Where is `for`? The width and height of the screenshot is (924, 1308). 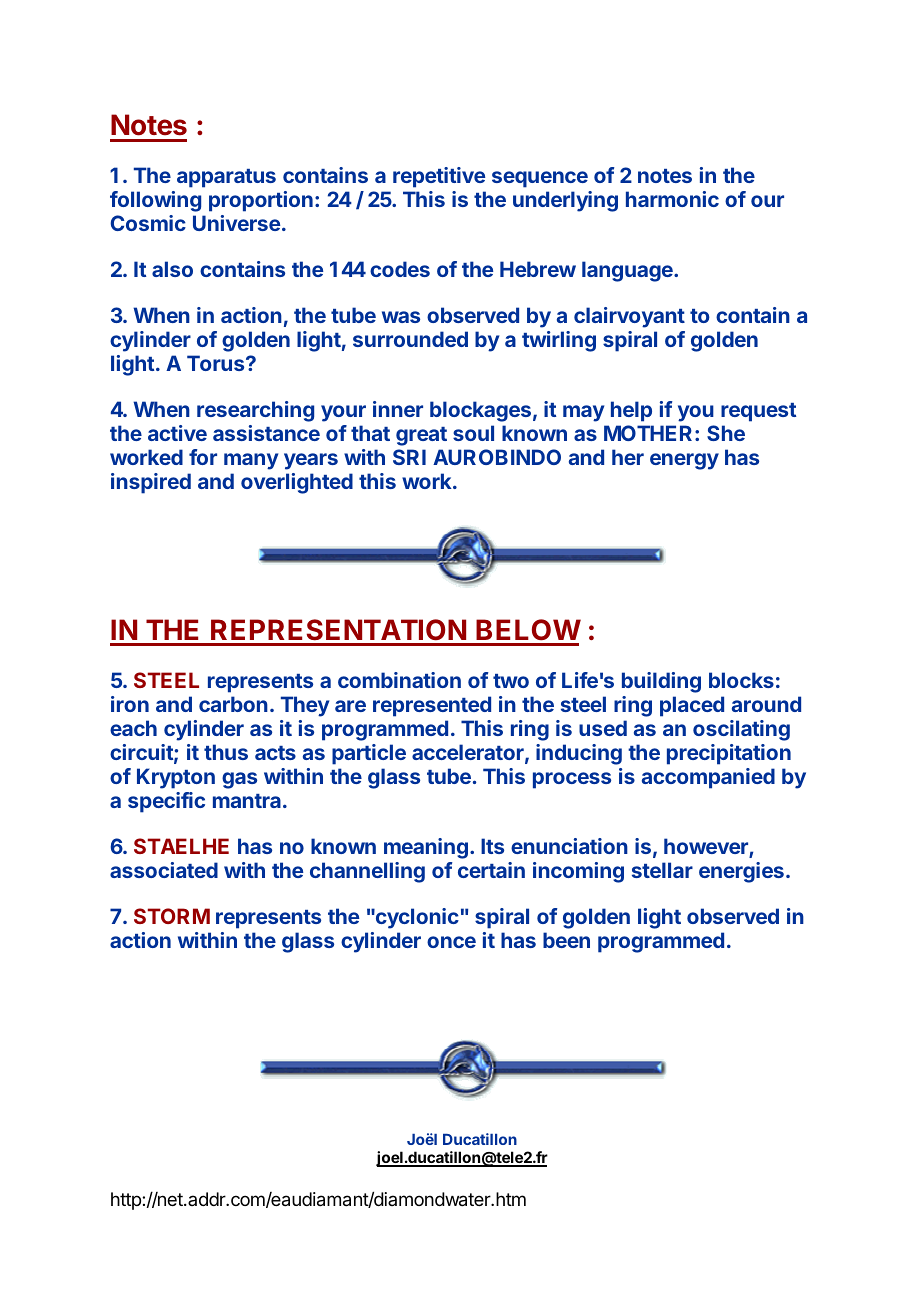
for is located at coordinates (203, 457).
